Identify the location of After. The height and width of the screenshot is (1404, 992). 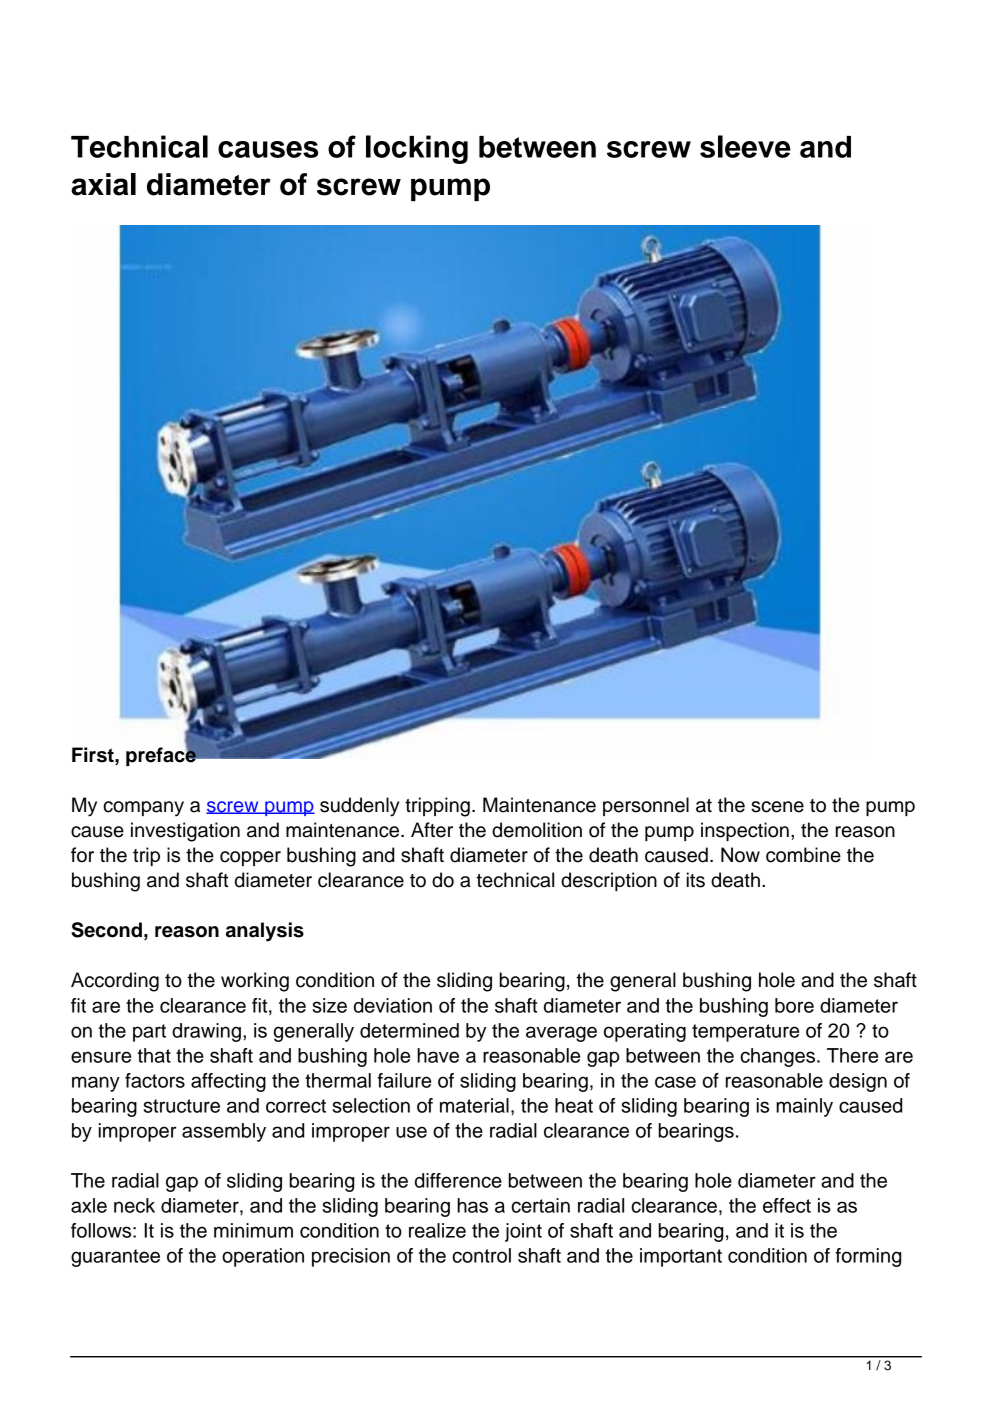
(432, 830).
